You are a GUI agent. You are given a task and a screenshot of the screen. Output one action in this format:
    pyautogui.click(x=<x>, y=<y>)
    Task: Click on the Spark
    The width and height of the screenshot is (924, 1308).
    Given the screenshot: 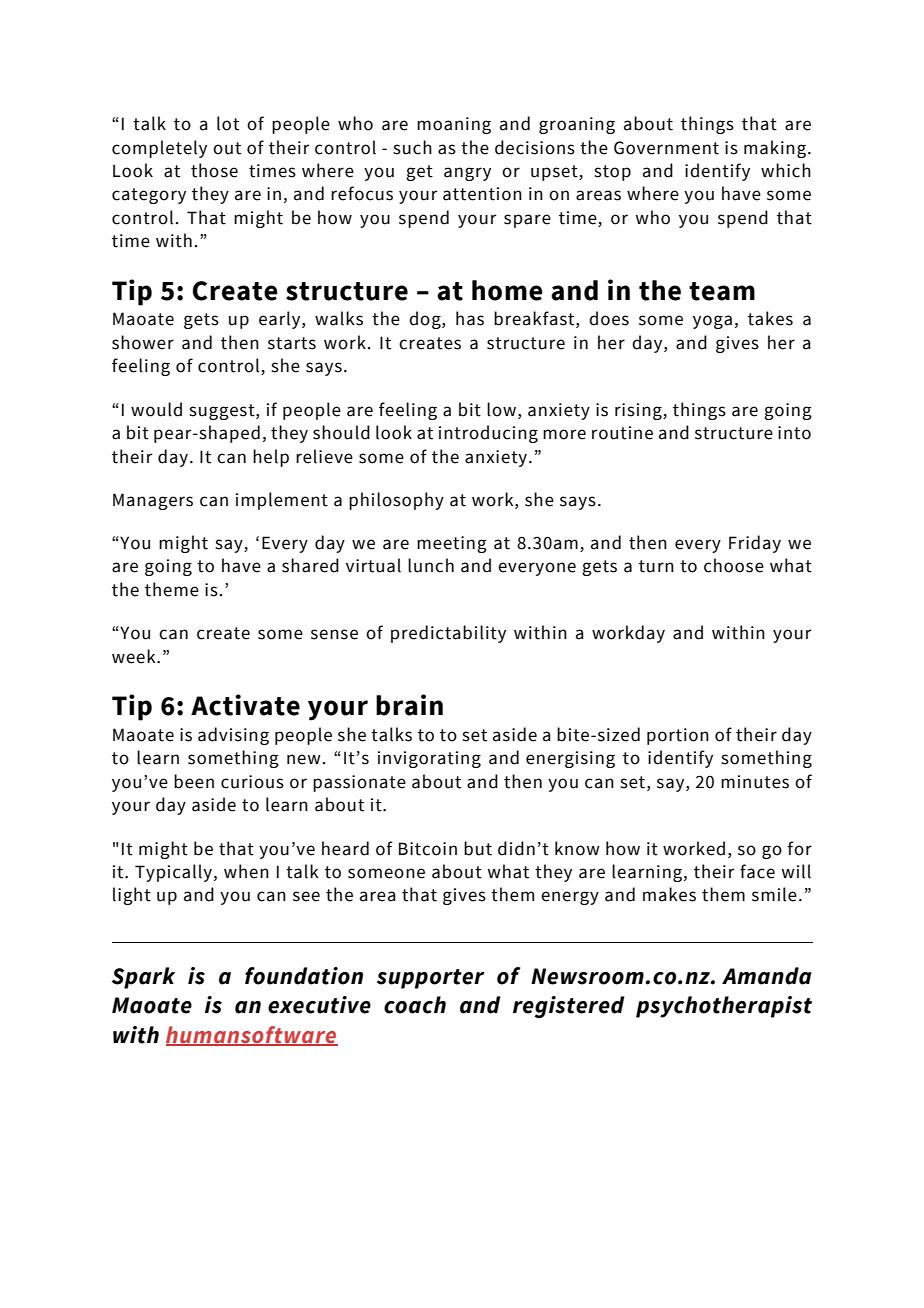 What is the action you would take?
    pyautogui.click(x=143, y=978)
